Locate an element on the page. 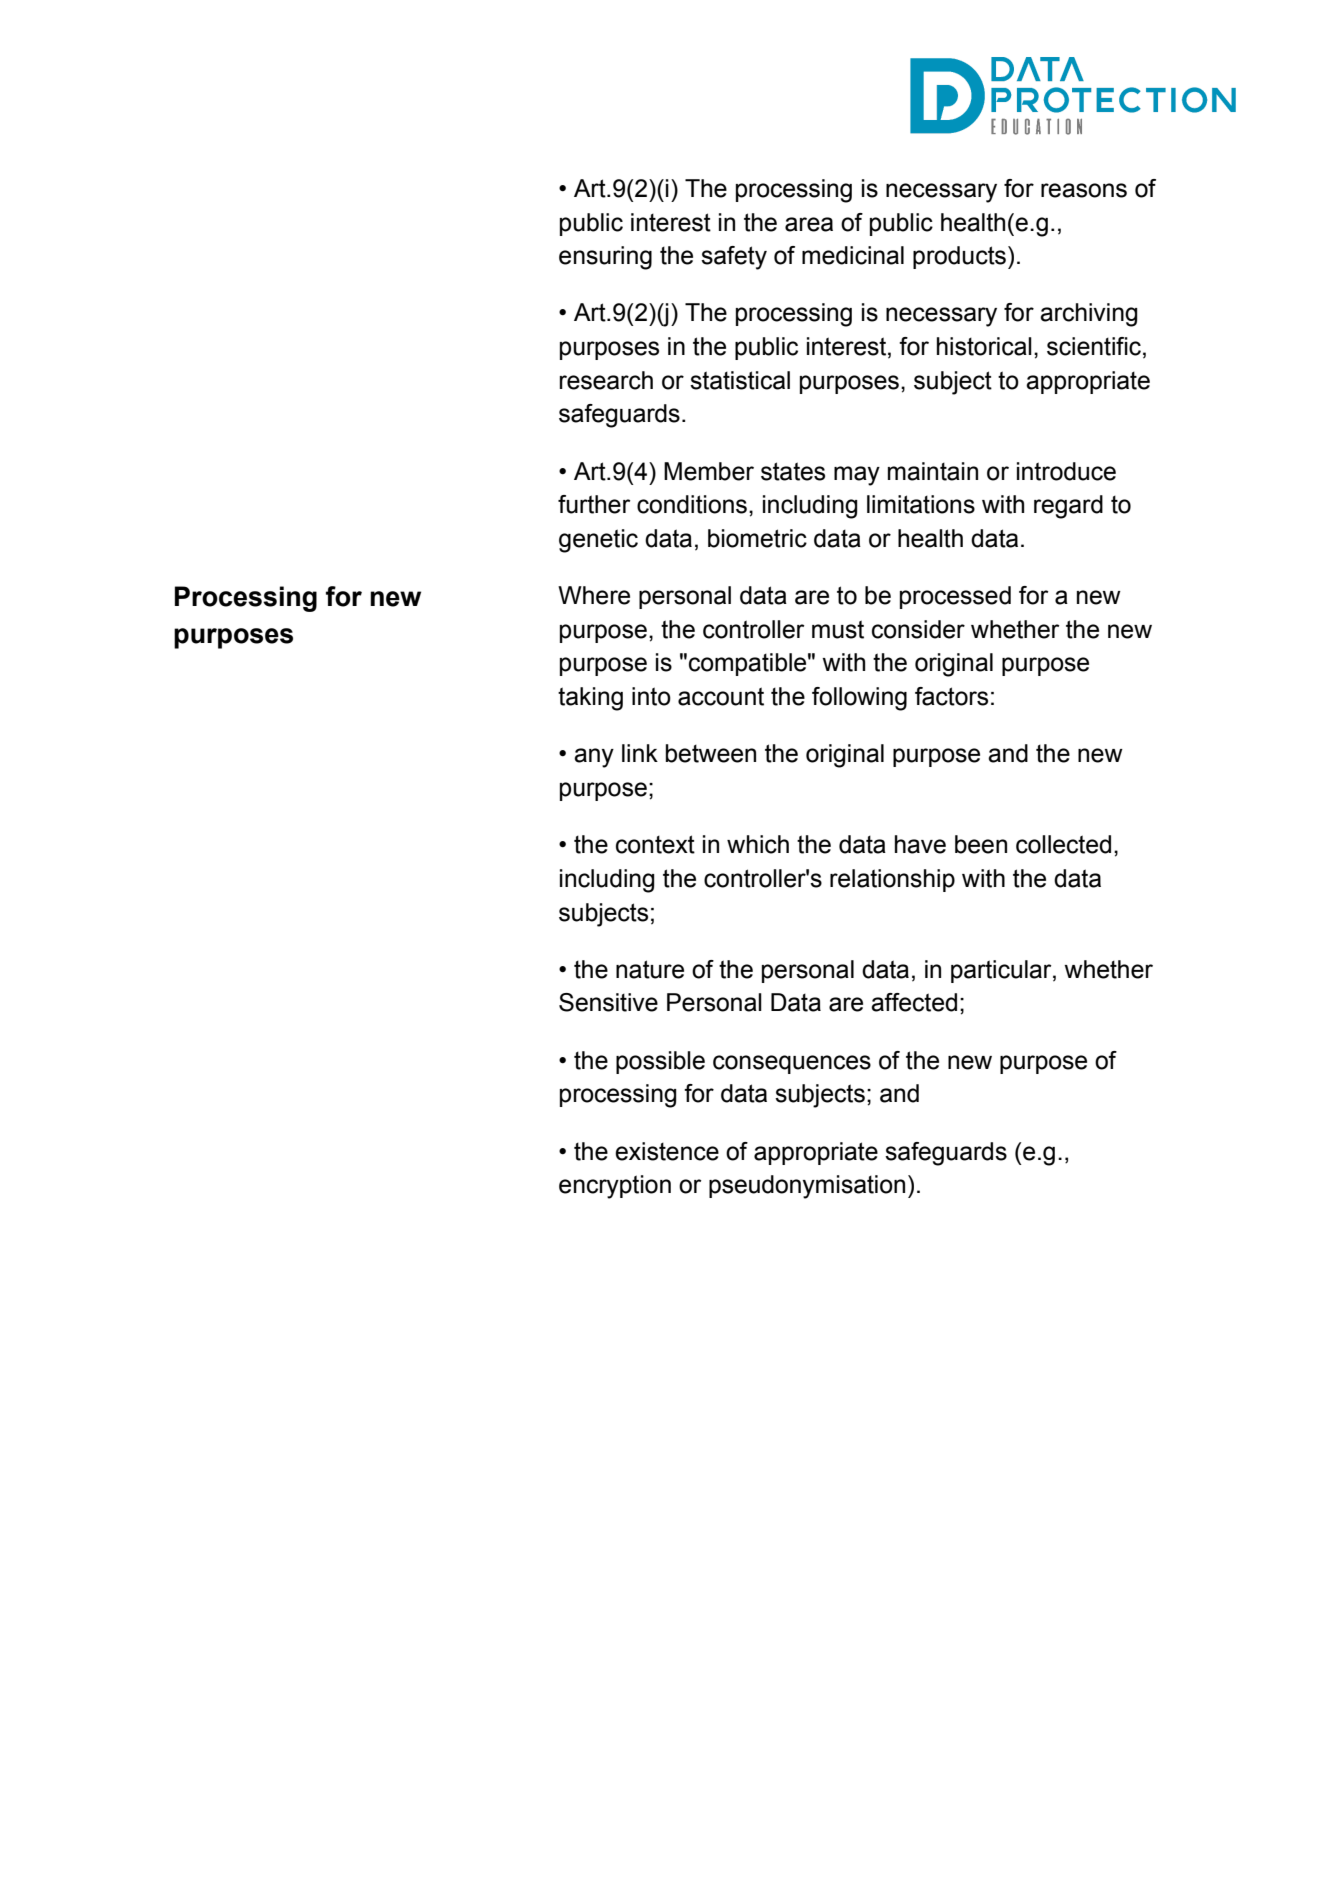 Image resolution: width=1336 pixels, height=1890 pixels. relationship is located at coordinates (892, 880).
